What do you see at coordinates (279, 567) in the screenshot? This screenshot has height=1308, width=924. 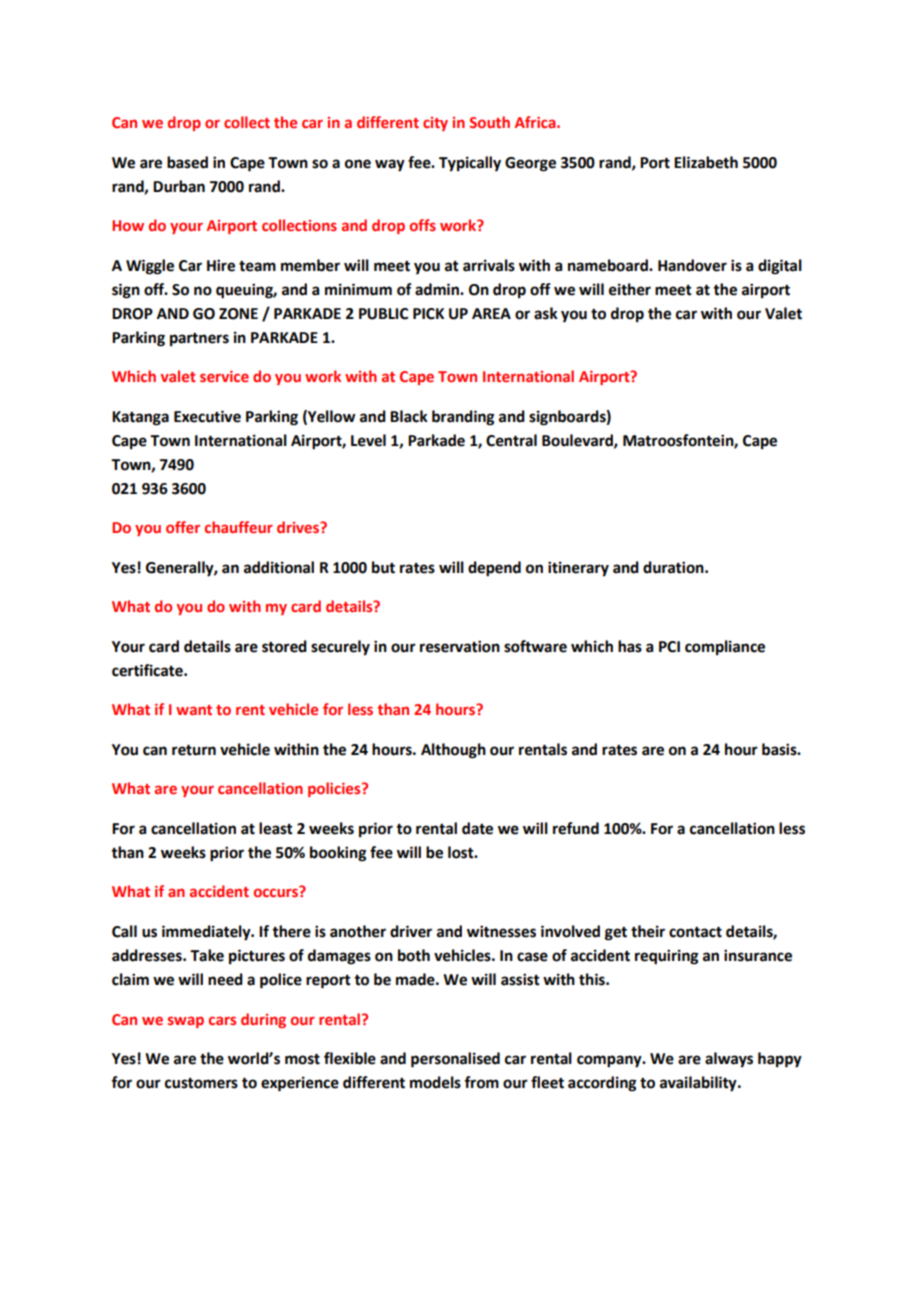 I see `additional` at bounding box center [279, 567].
